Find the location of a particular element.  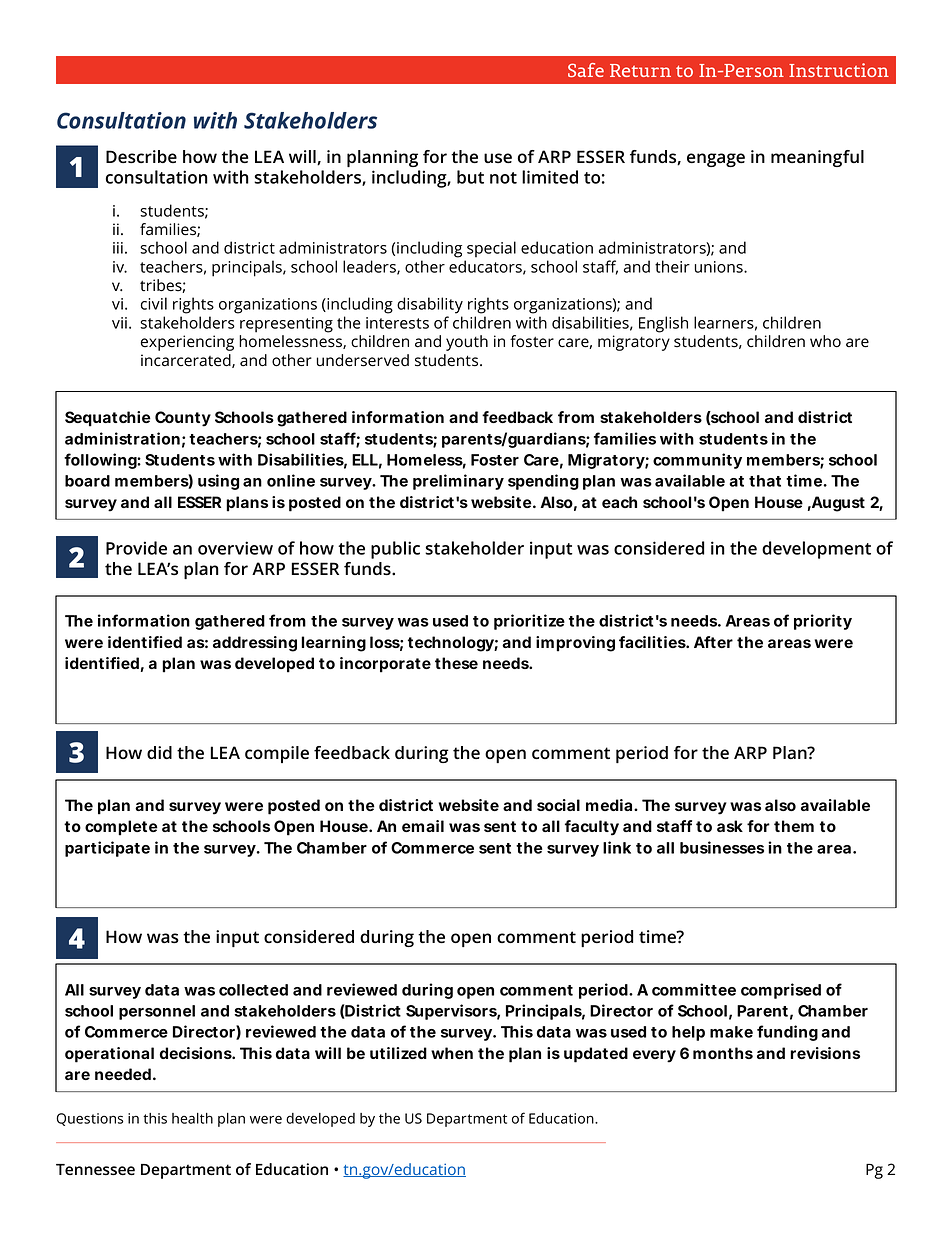

incarcerated is located at coordinates (187, 361).
